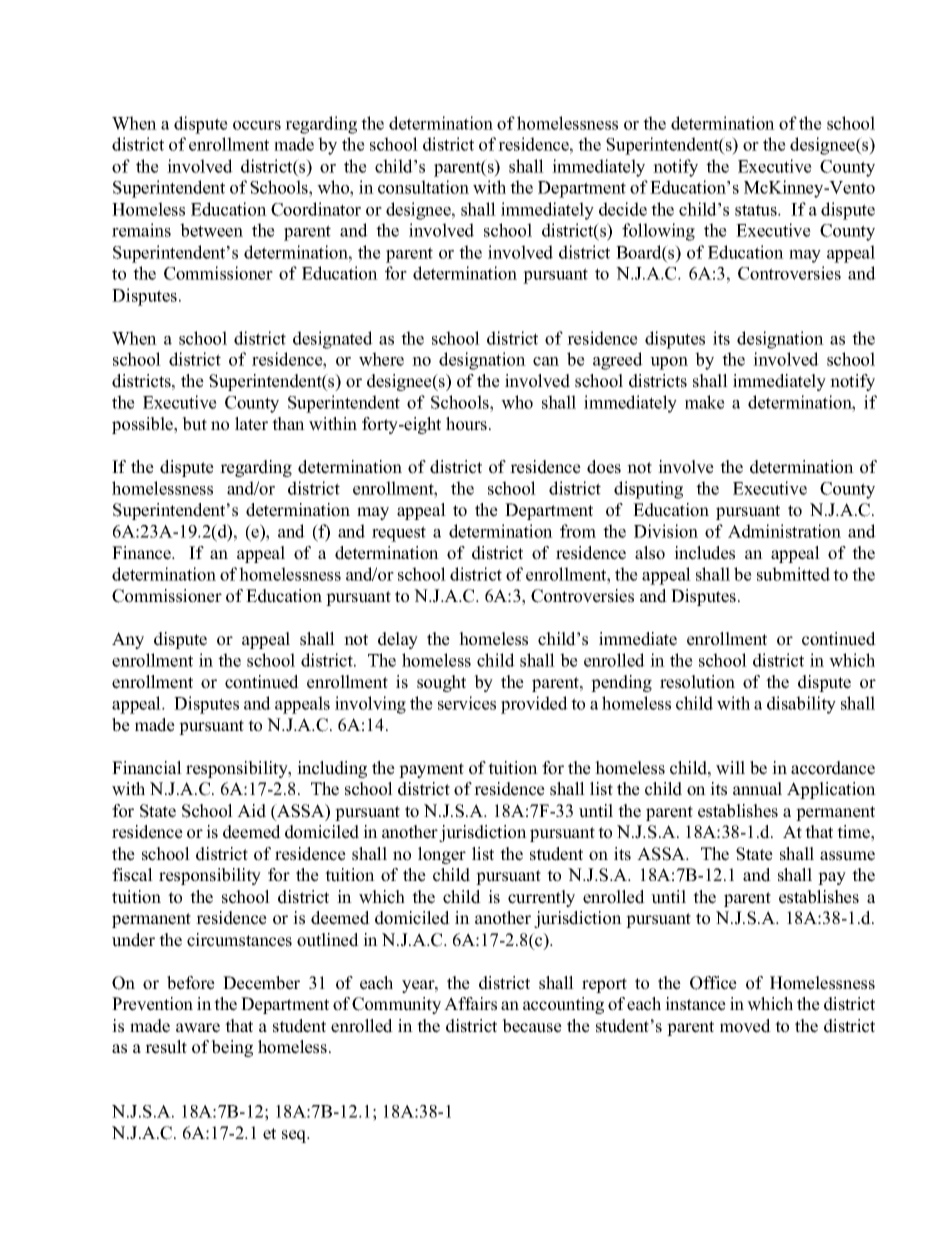 The image size is (952, 1233). Describe the element at coordinates (784, 531) in the page. I see `Administration` at that location.
